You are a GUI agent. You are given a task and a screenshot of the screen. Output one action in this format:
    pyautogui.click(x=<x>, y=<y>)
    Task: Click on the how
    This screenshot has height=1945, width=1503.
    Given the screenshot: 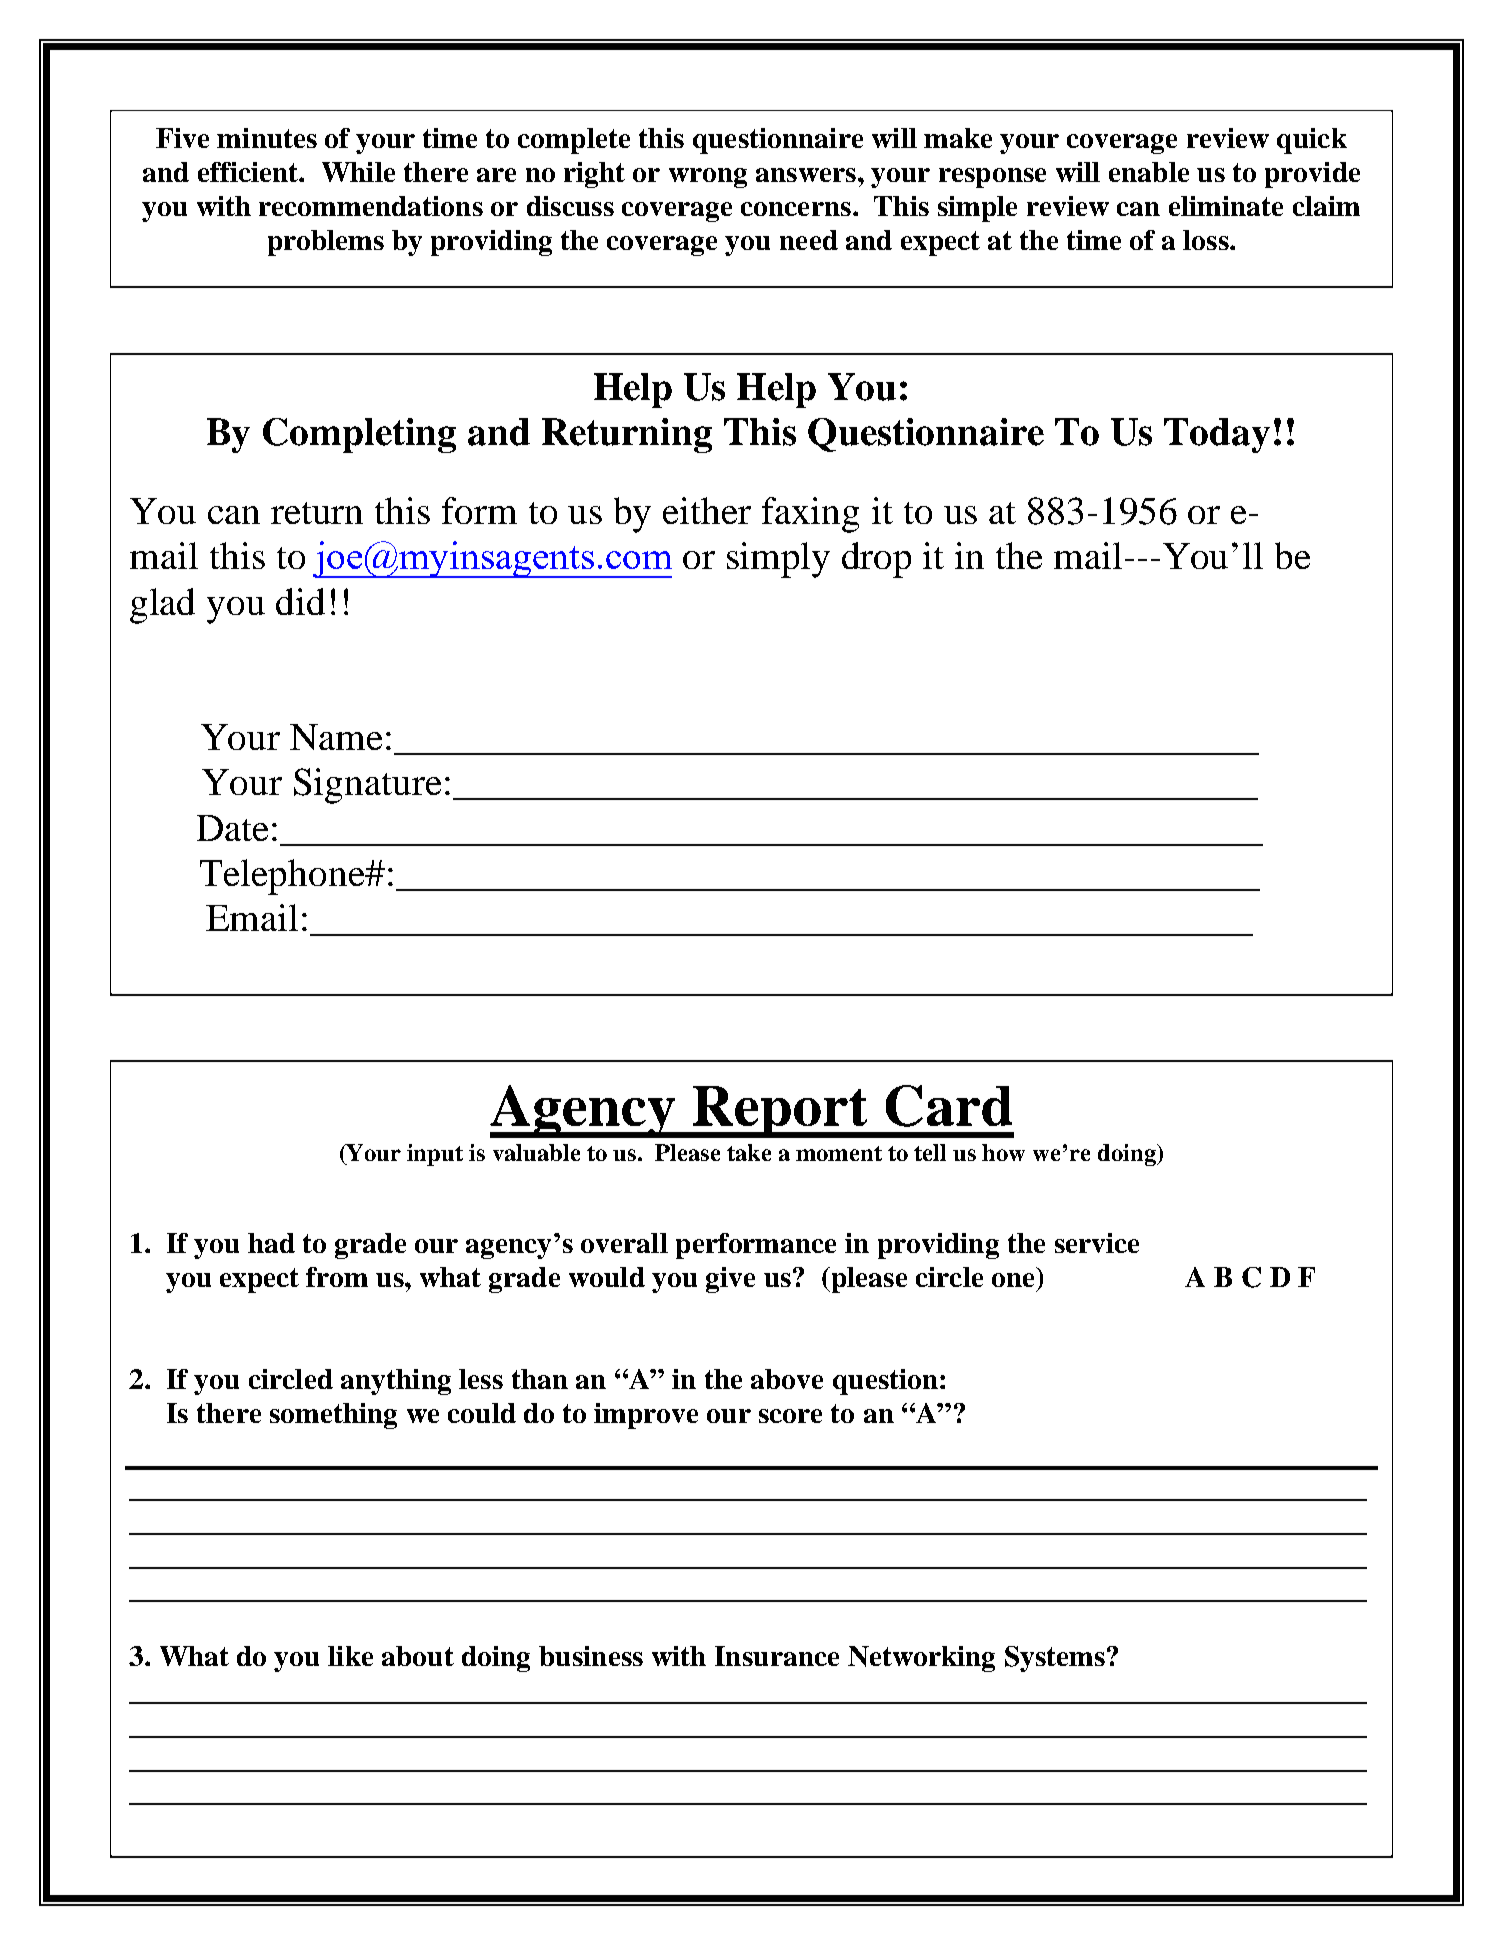 What is the action you would take?
    pyautogui.click(x=1003, y=1152)
